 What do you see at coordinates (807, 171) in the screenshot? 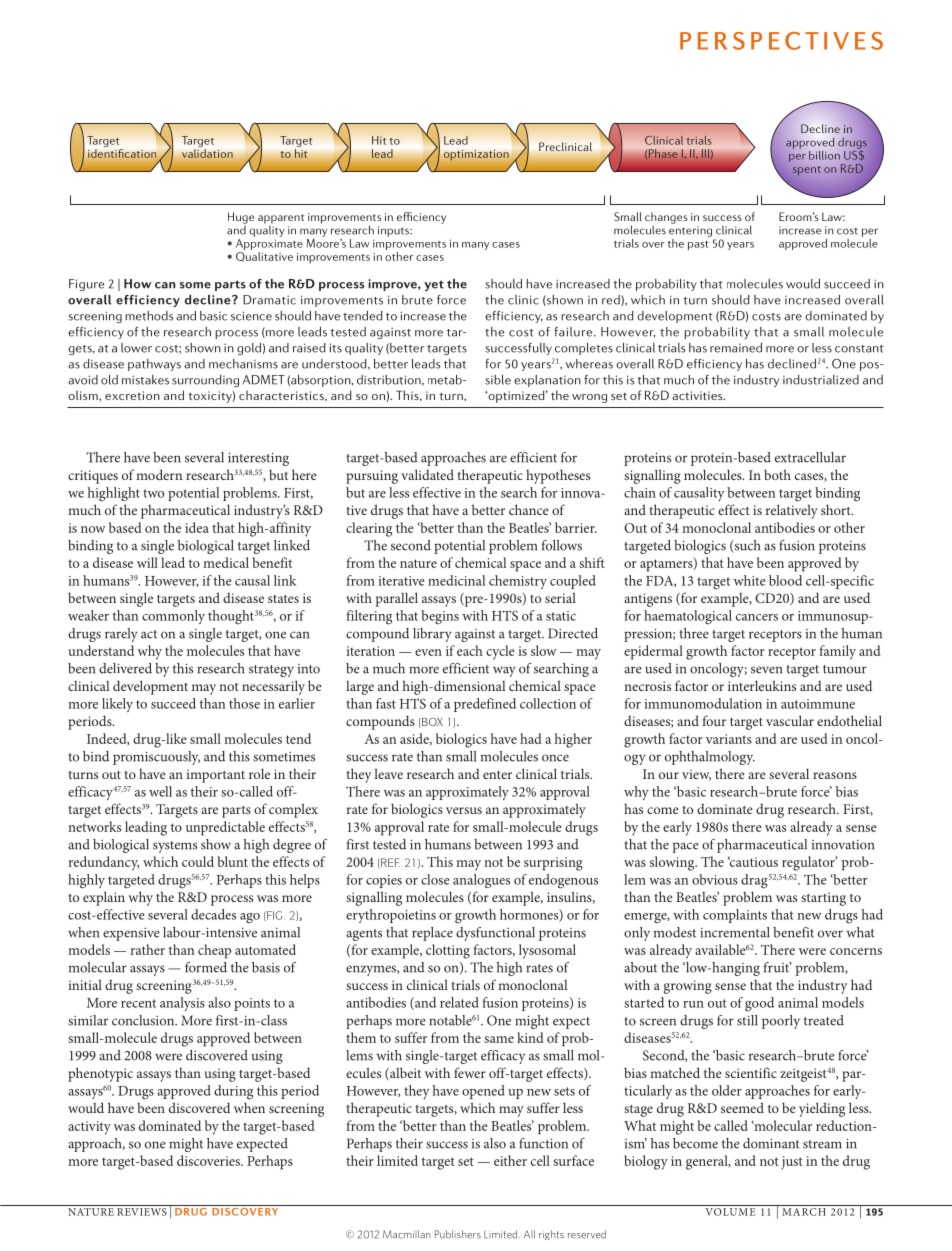
I see `spent` at bounding box center [807, 171].
